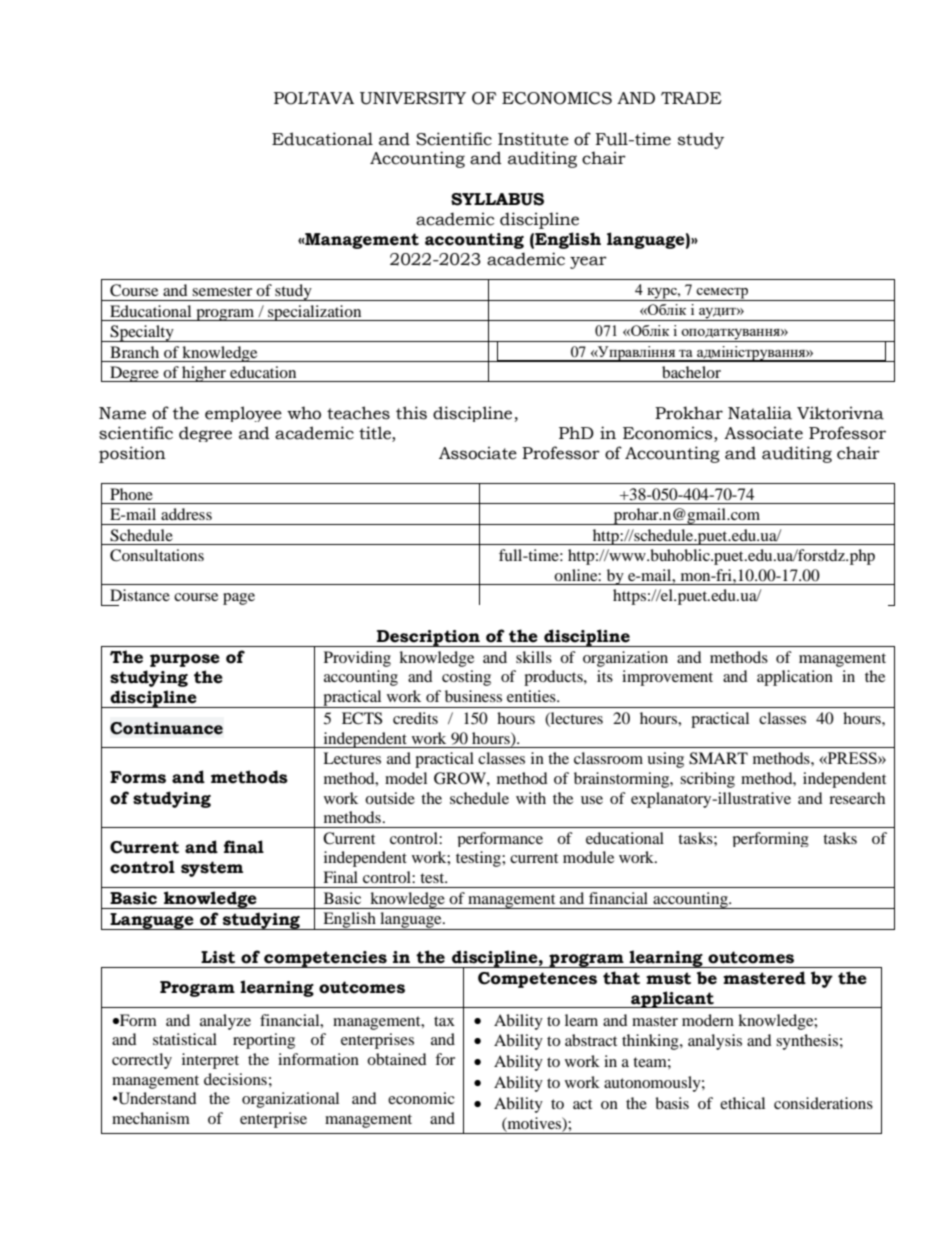 The image size is (952, 1233). What do you see at coordinates (691, 98) in the screenshot?
I see `TRADE` at bounding box center [691, 98].
